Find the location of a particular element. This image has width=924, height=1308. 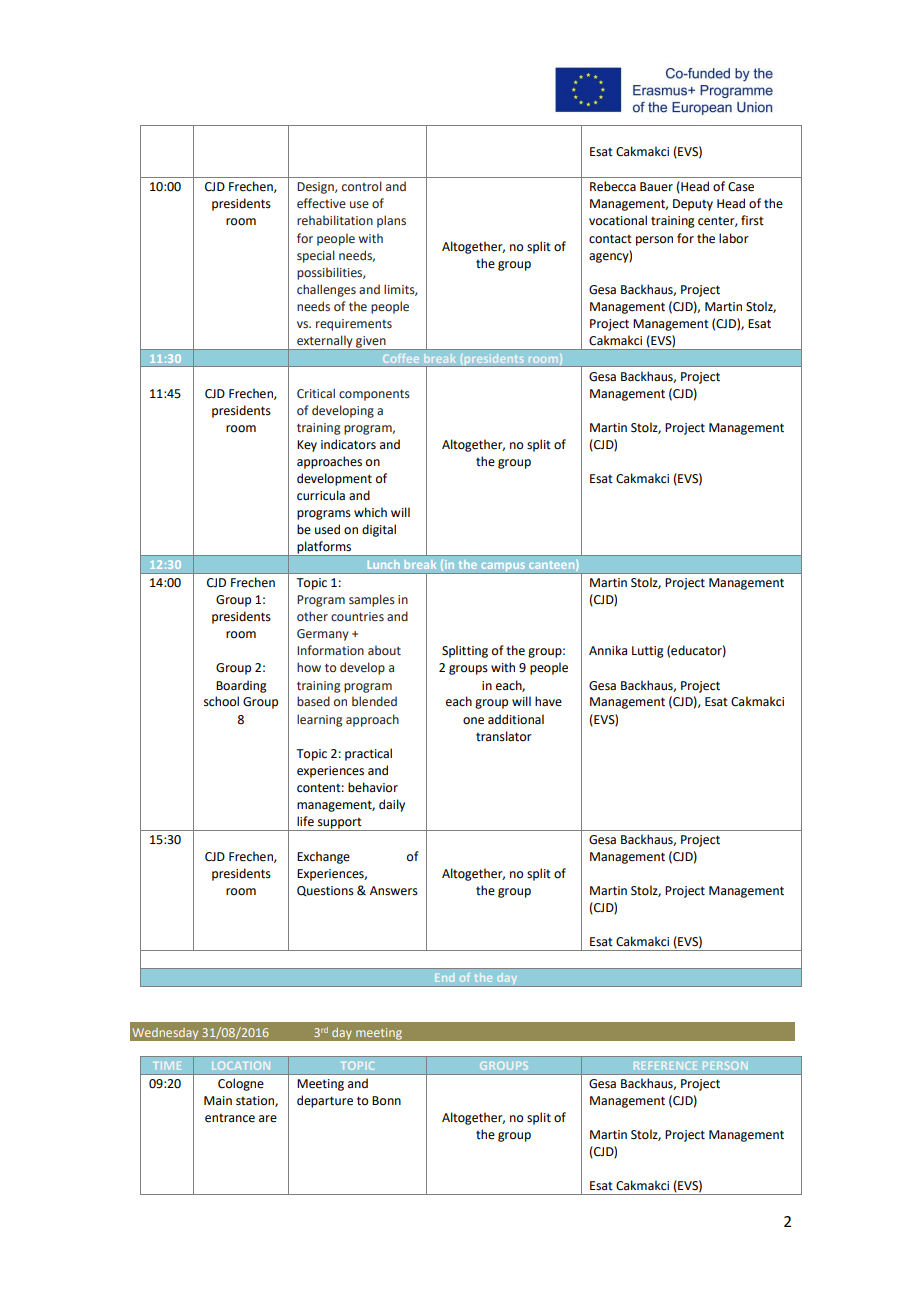

Annika is located at coordinates (608, 650).
